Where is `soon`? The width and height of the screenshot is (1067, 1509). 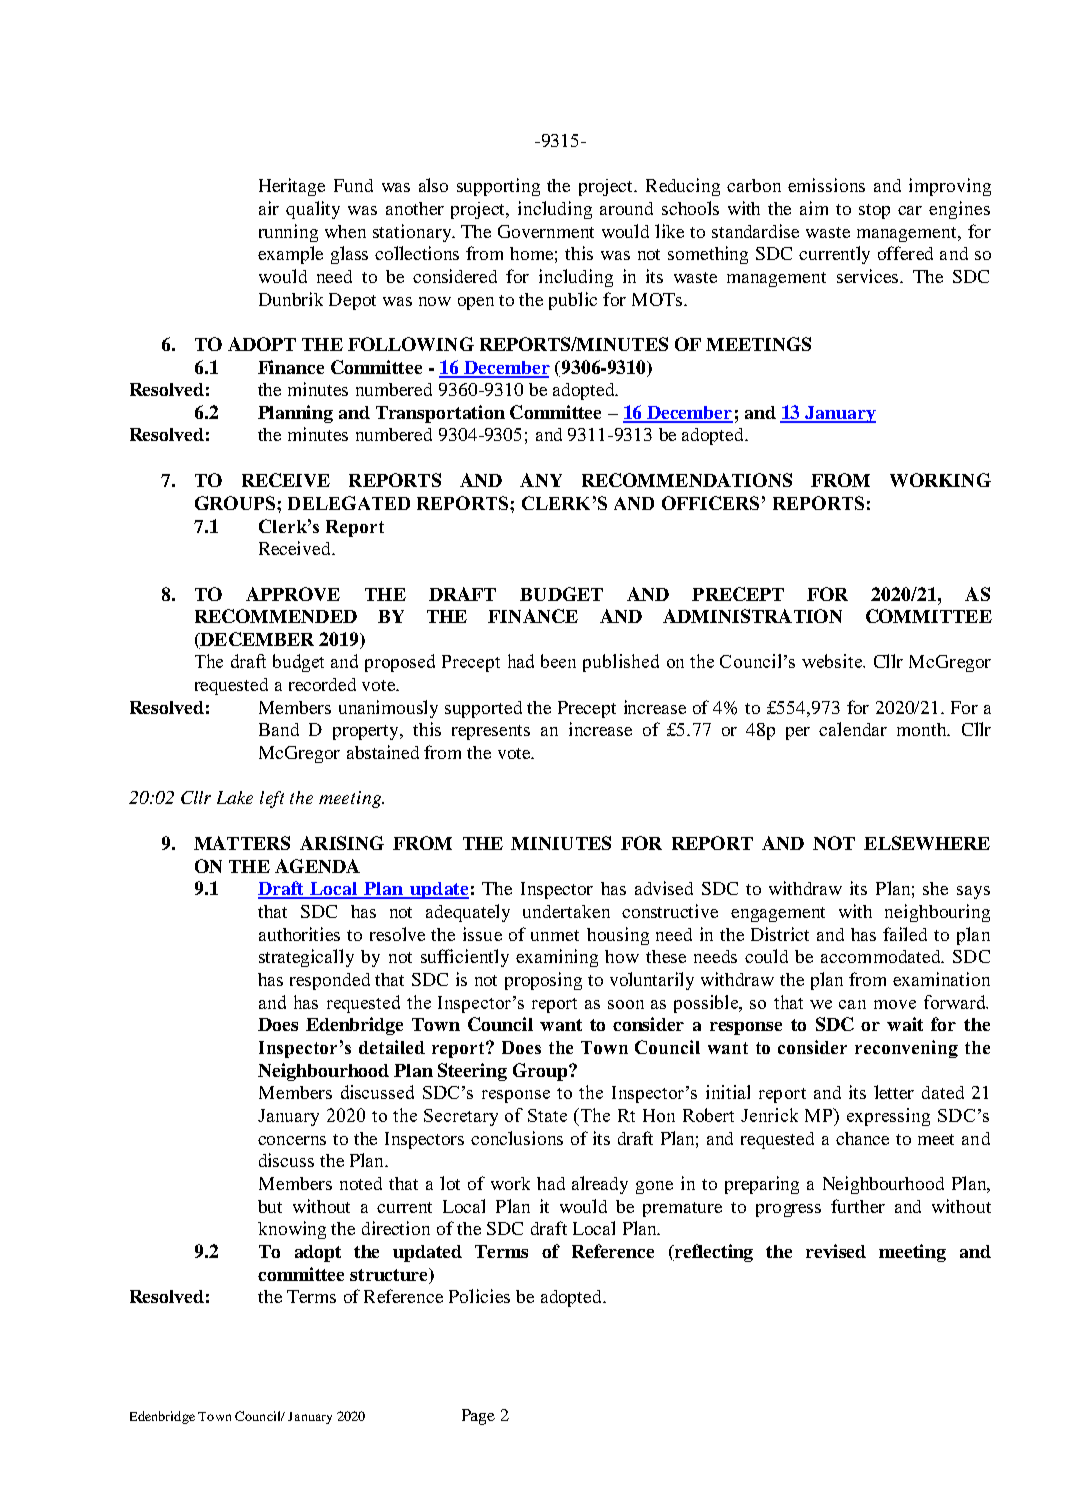
soon is located at coordinates (626, 1004).
